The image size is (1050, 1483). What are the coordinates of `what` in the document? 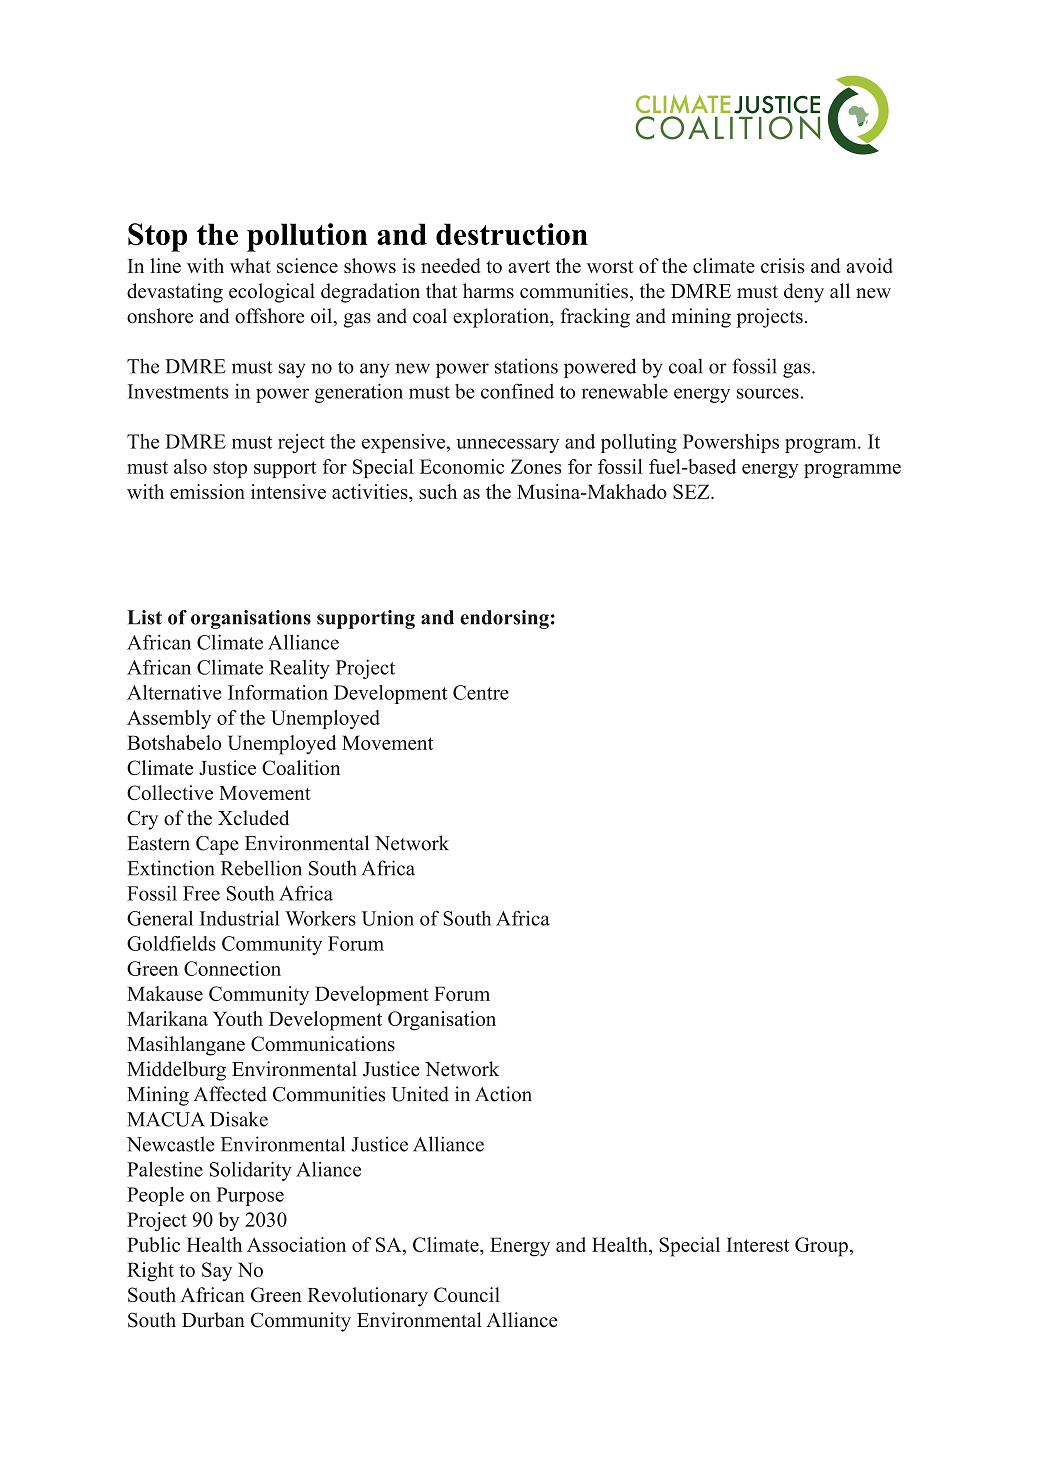 It's located at (250, 265).
